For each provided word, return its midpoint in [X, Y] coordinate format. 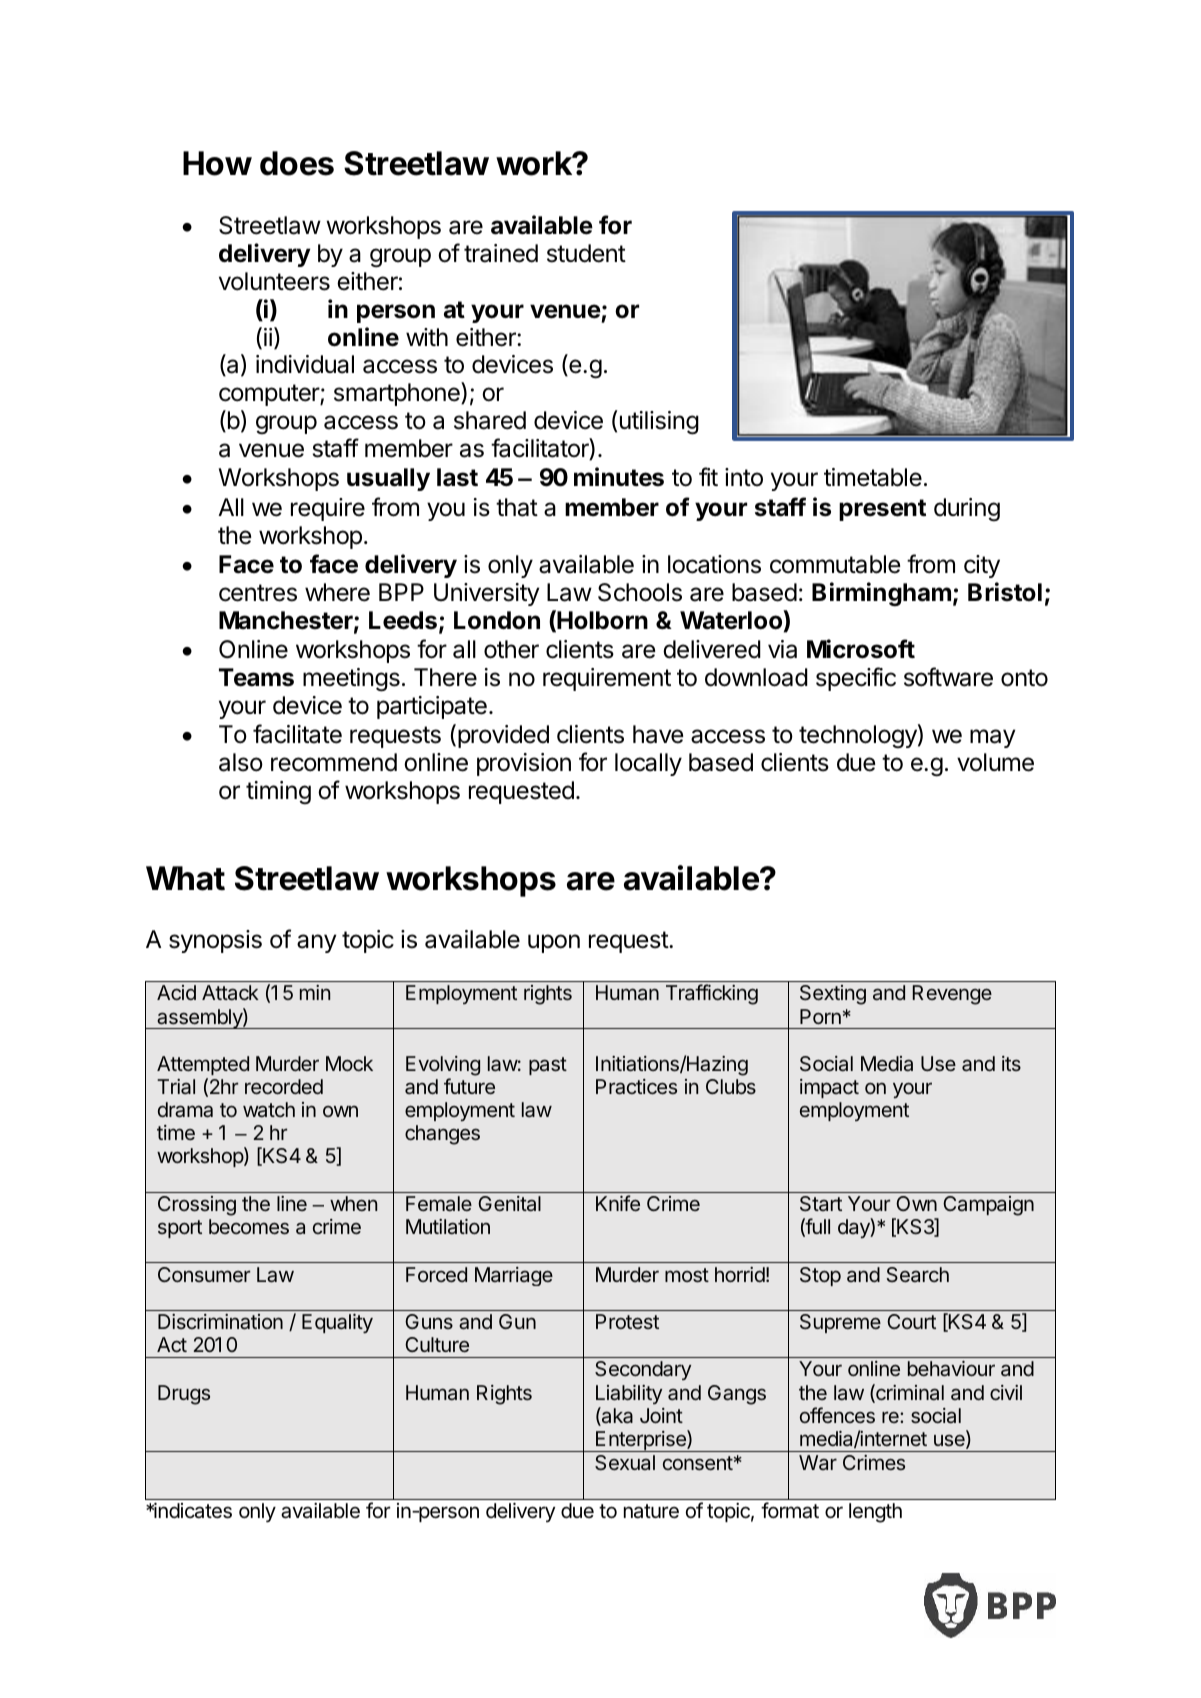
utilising [658, 422]
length [875, 1513]
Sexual [625, 1462]
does [297, 163]
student [586, 253]
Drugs [184, 1395]
